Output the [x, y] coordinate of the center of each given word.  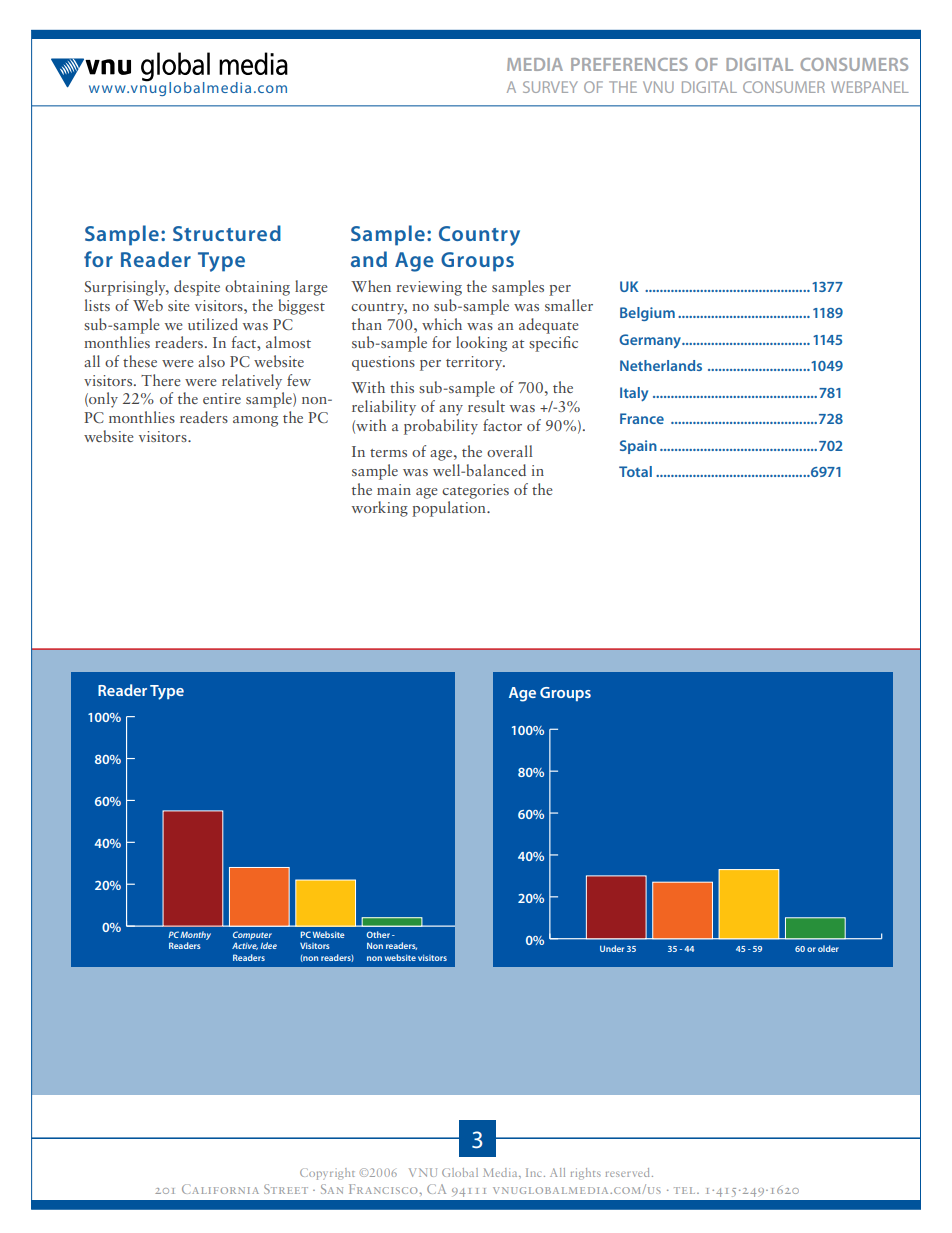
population [450, 509]
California [220, 1189]
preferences [629, 64]
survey [550, 87]
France [642, 418]
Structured [227, 233]
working [380, 509]
